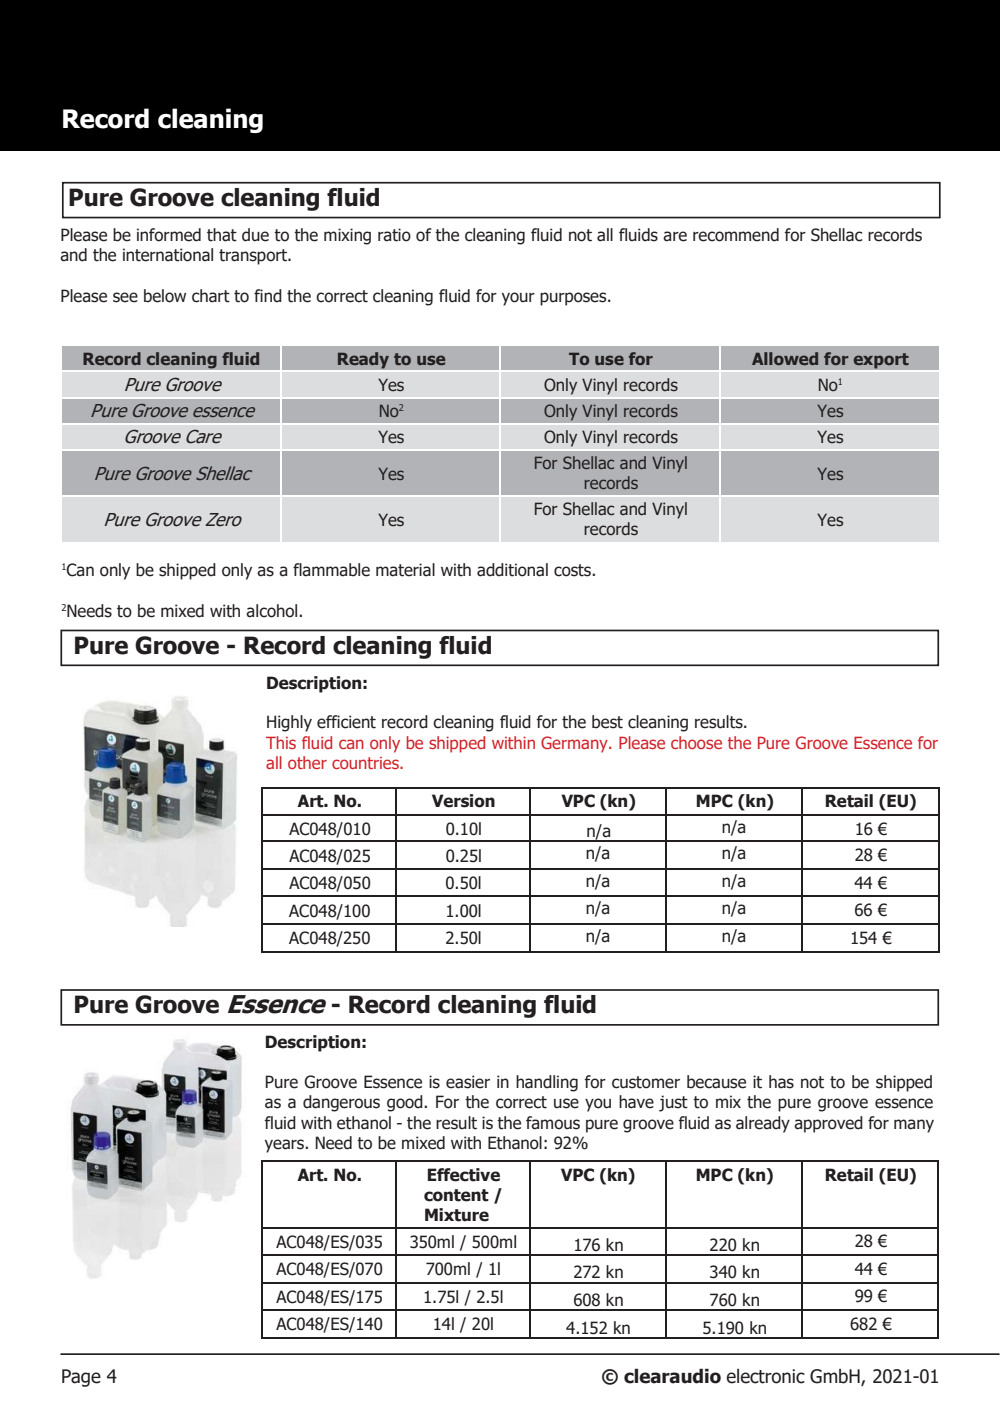  What do you see at coordinates (341, 1103) in the image?
I see `dangerous` at bounding box center [341, 1103].
